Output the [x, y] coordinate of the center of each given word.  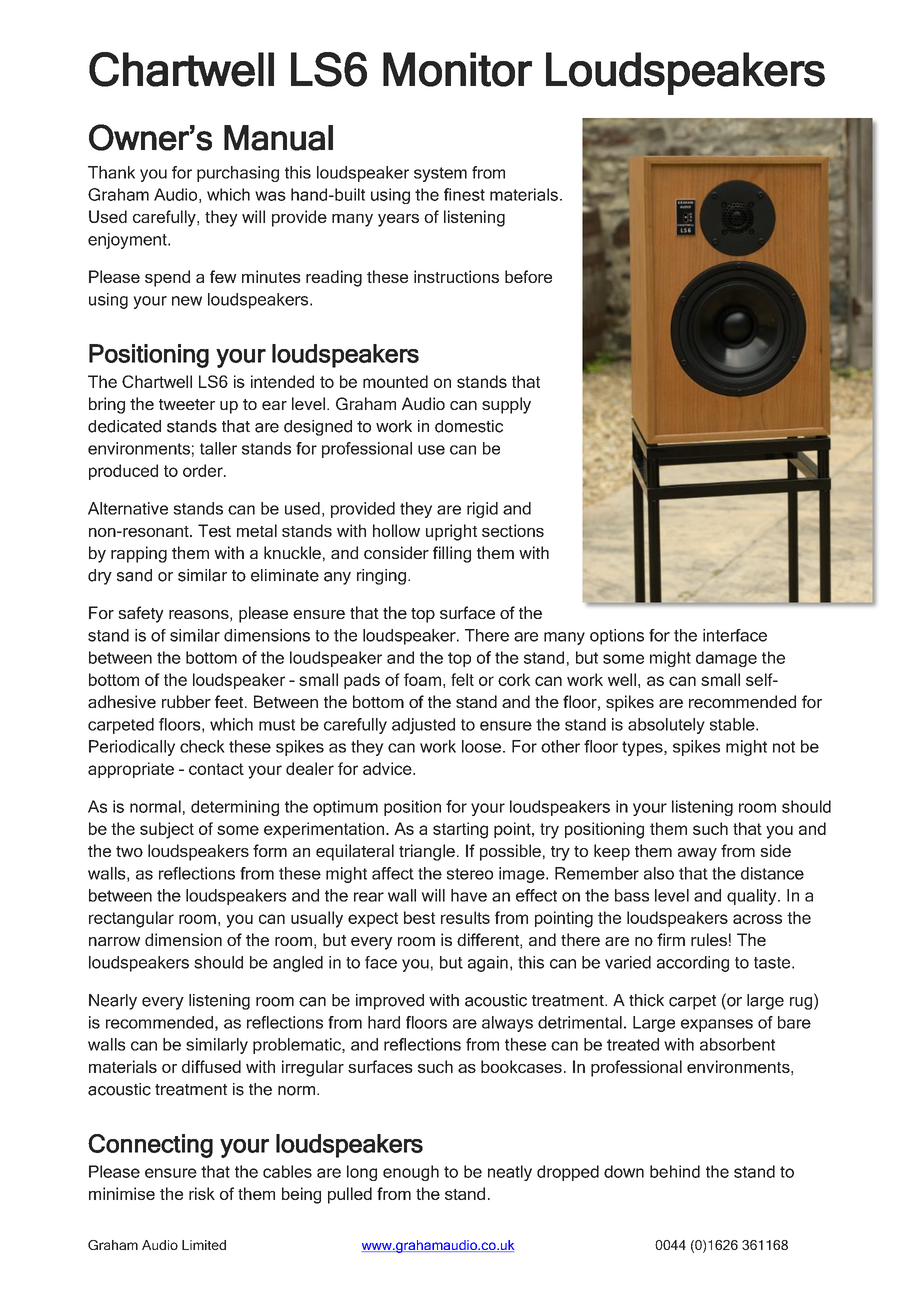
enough [411, 1173]
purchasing [238, 174]
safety [141, 614]
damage [726, 659]
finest [464, 194]
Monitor [457, 69]
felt [462, 679]
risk [202, 1193]
